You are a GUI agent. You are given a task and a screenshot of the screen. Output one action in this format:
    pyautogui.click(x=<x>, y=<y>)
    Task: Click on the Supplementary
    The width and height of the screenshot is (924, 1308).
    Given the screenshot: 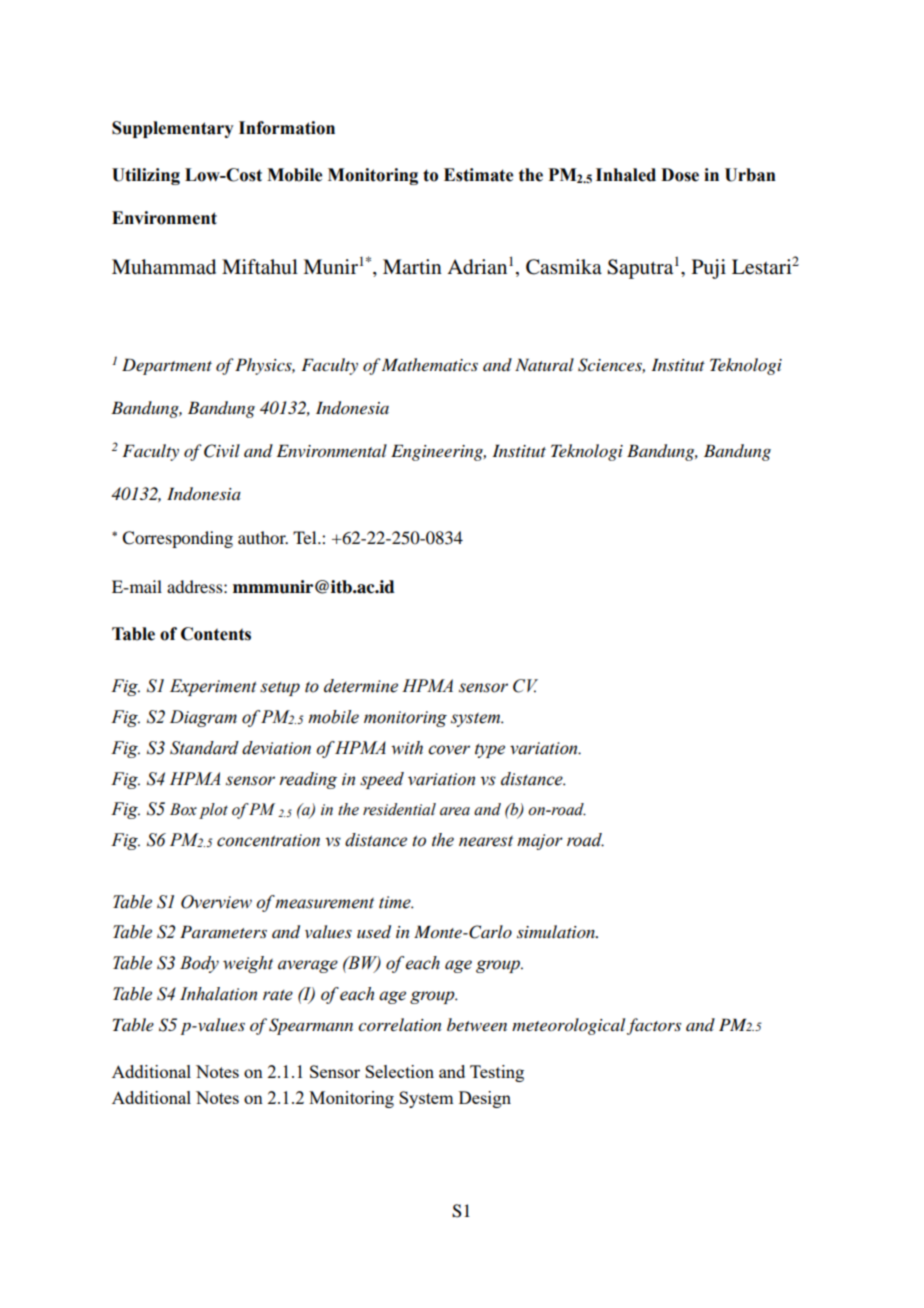 What is the action you would take?
    pyautogui.click(x=173, y=129)
